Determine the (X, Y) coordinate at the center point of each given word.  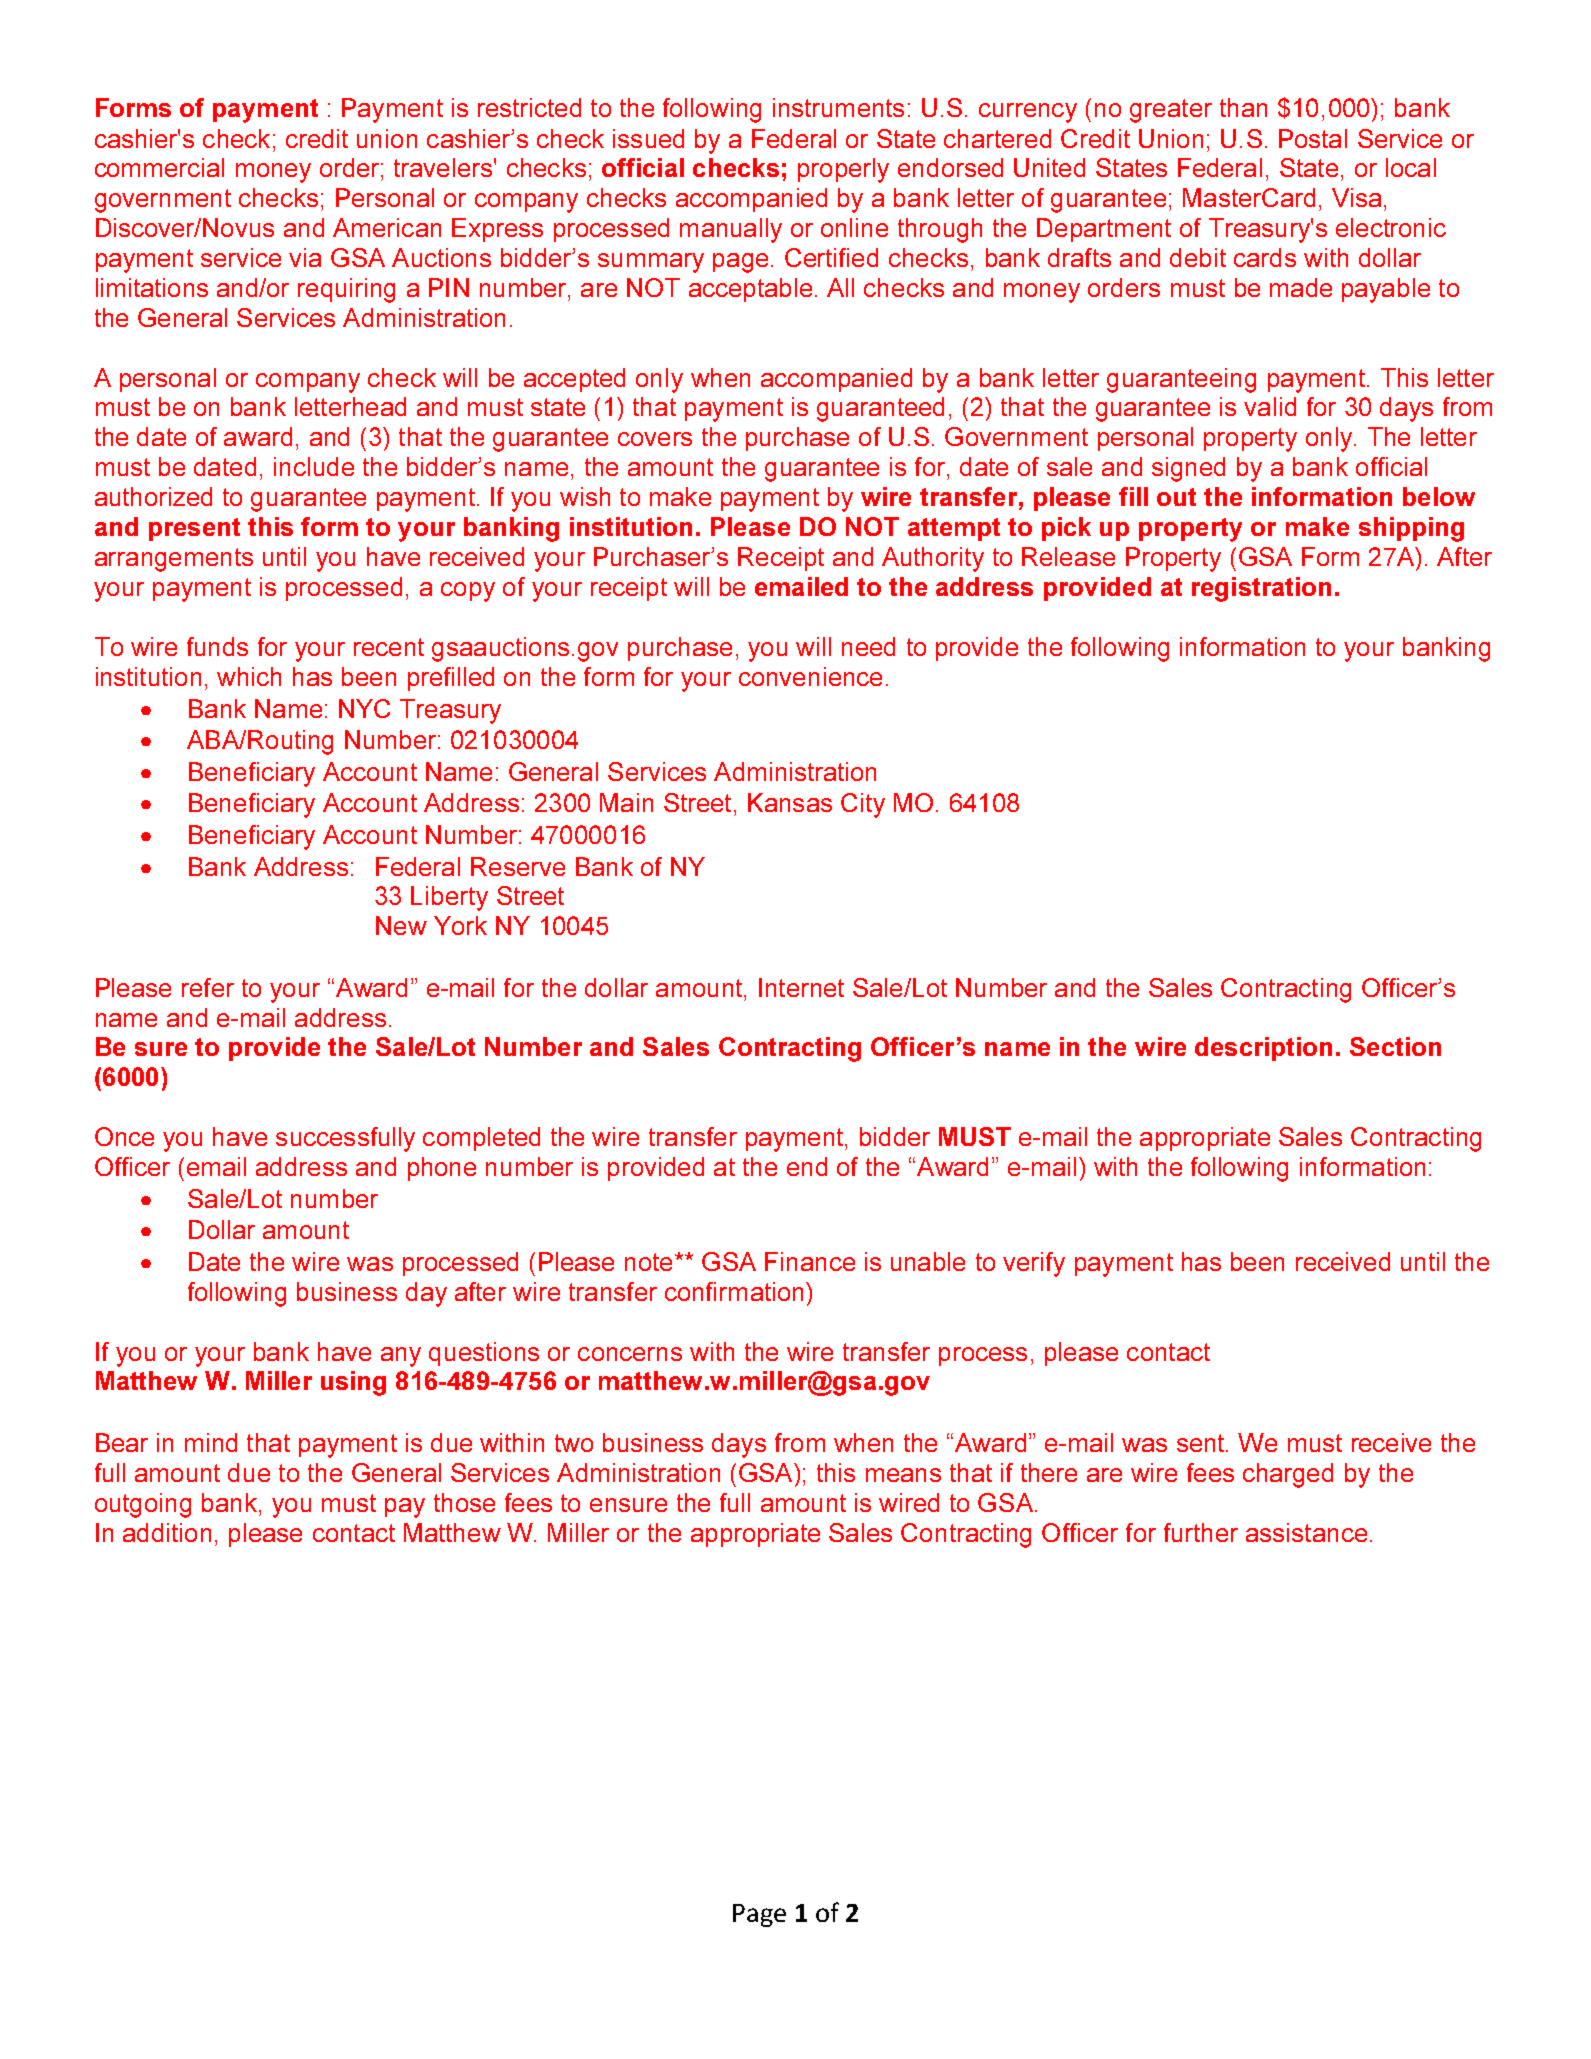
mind (211, 1442)
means (903, 1475)
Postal (1313, 138)
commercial (159, 167)
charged (1288, 1475)
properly (843, 170)
